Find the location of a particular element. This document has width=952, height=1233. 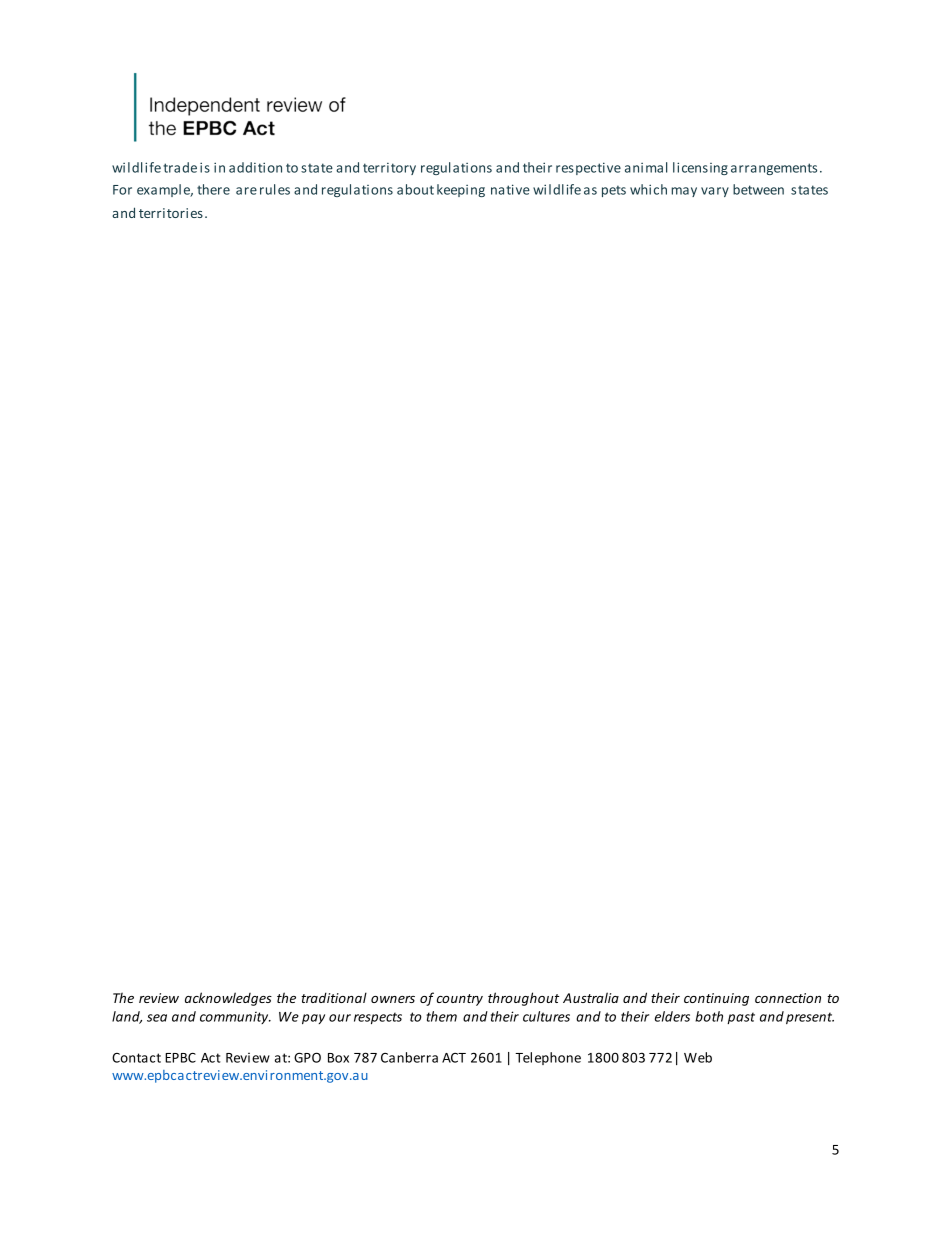

them is located at coordinates (442, 1016).
